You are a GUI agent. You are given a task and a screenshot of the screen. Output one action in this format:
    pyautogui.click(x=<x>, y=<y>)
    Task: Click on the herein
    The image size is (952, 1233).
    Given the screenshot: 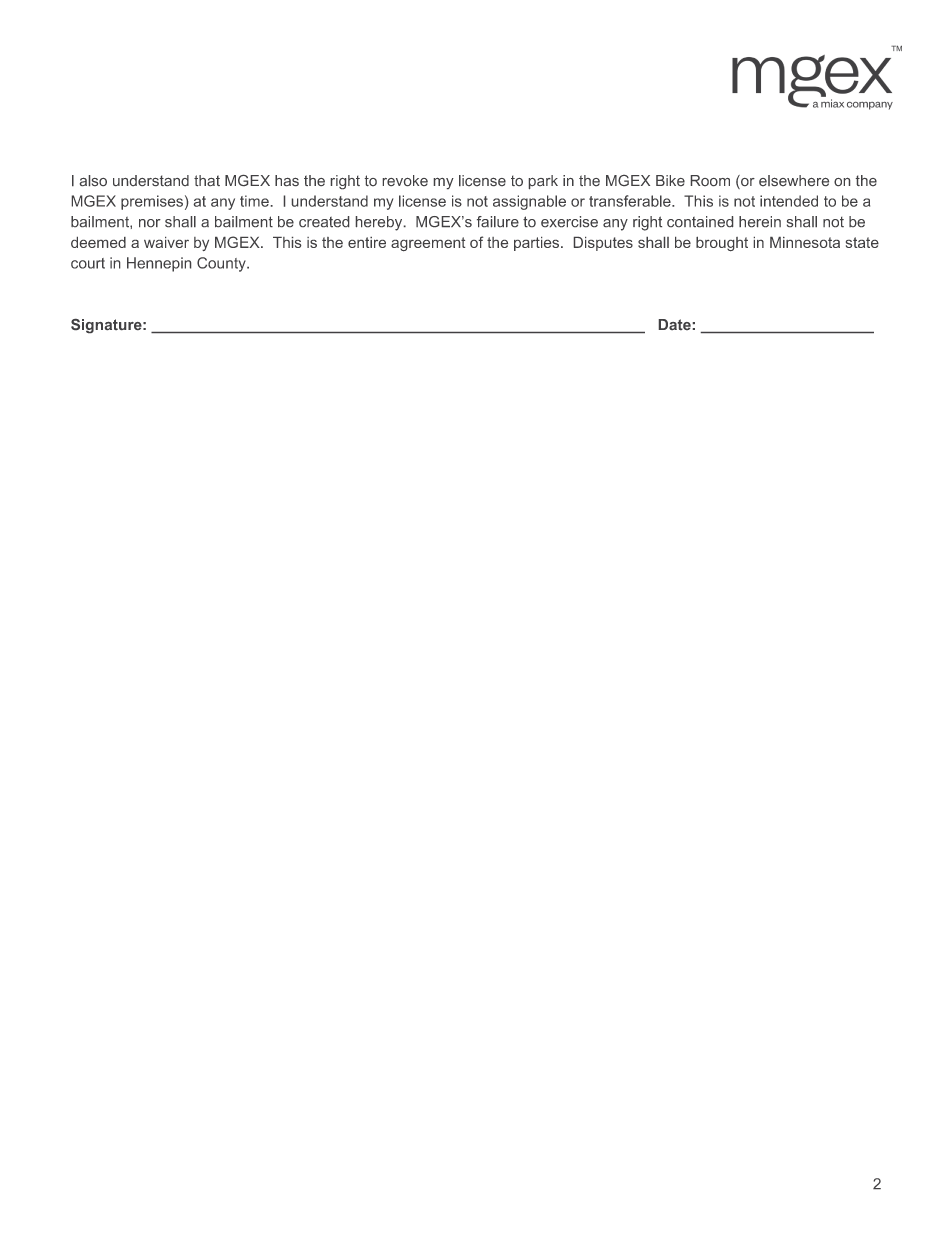 What is the action you would take?
    pyautogui.click(x=760, y=221)
